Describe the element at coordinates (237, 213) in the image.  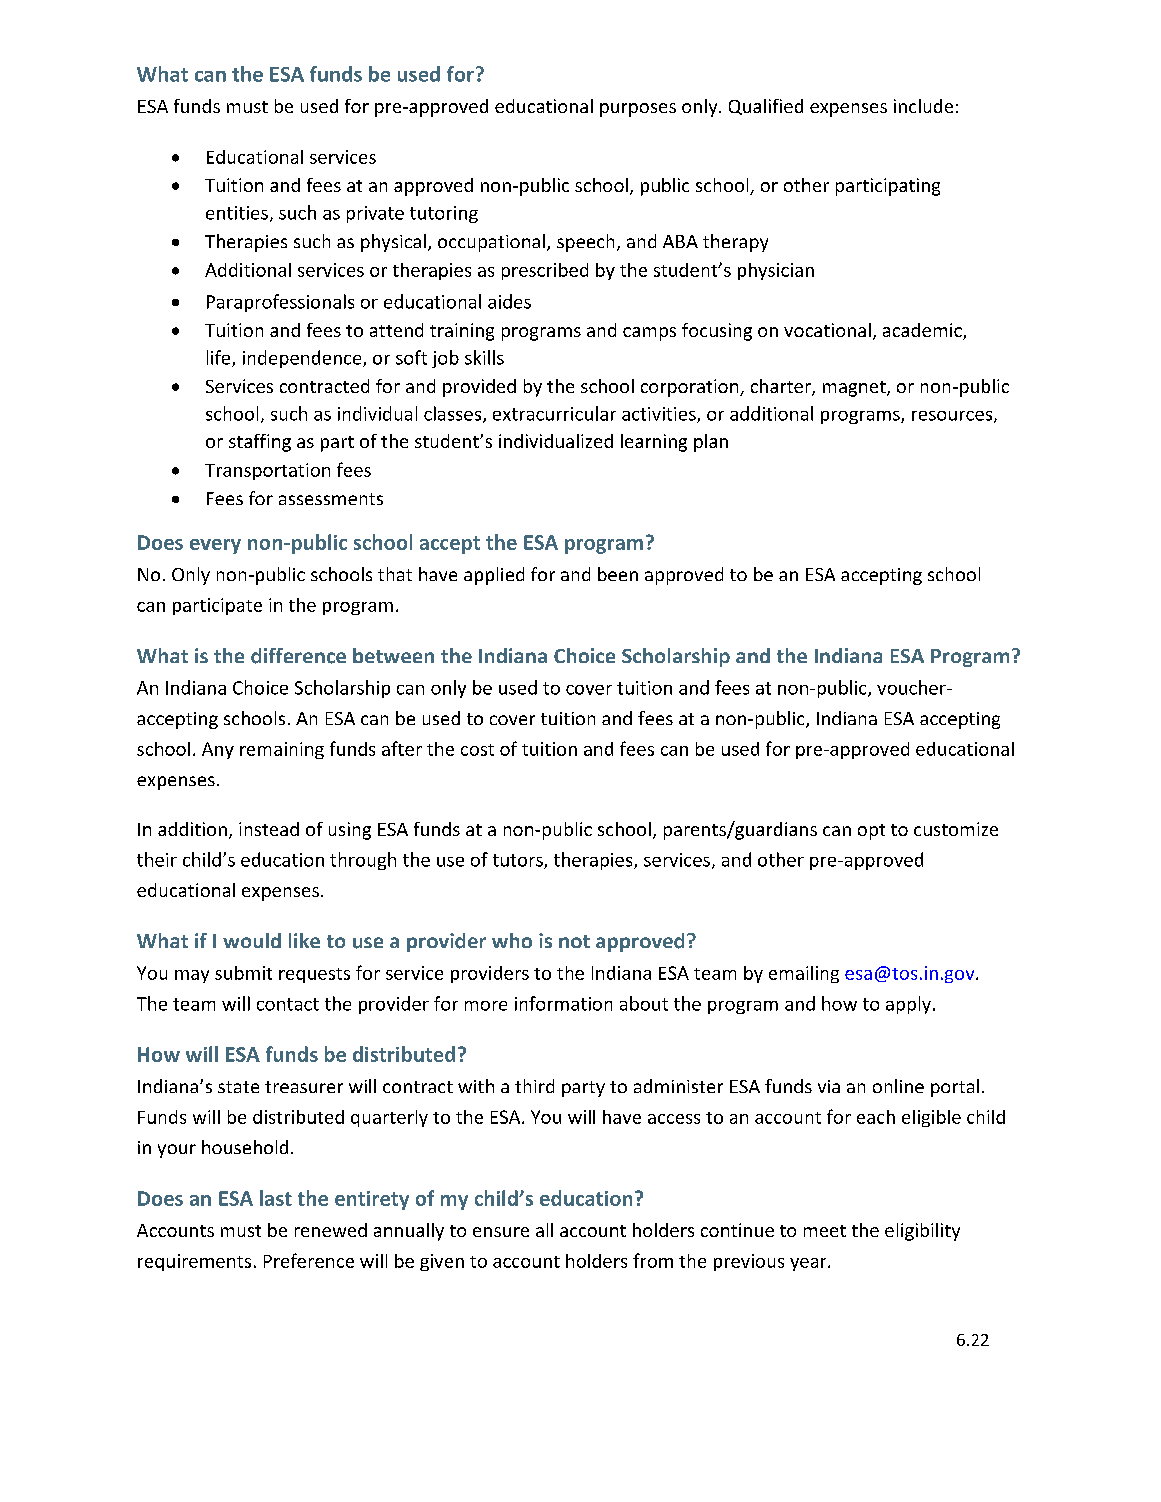
I see `entities` at that location.
